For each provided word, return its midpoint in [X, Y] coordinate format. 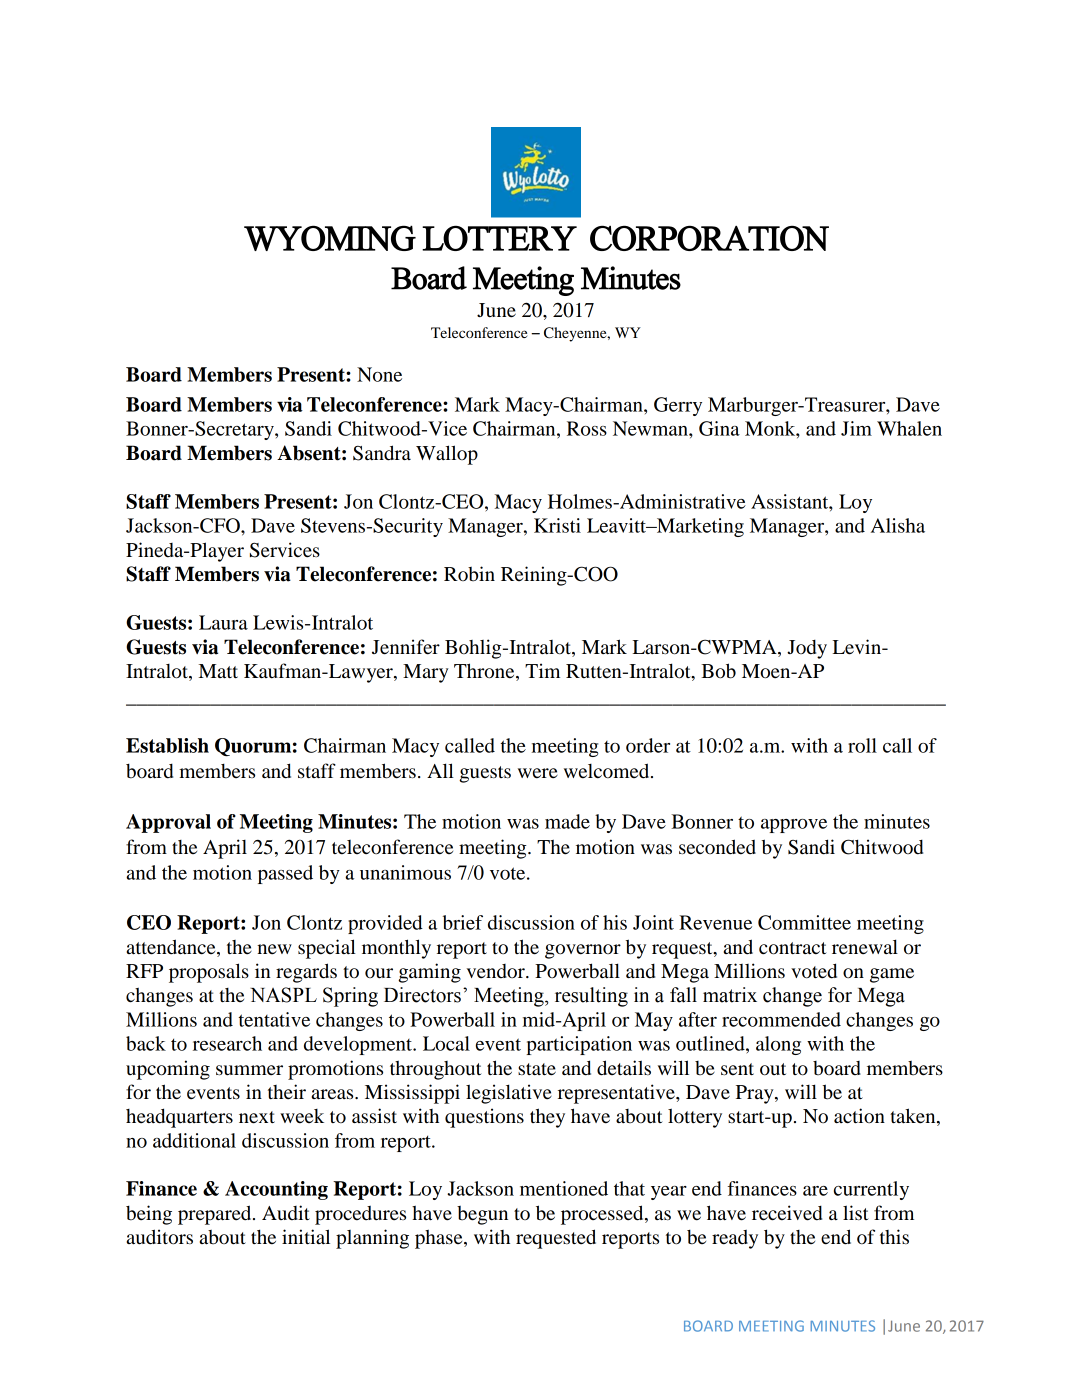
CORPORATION [709, 238]
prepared [216, 1215]
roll [862, 745]
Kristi [557, 525]
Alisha [898, 525]
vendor [497, 971]
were [538, 773]
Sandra [382, 453]
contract [793, 948]
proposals [209, 973]
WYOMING [330, 238]
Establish [167, 745]
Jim [856, 428]
